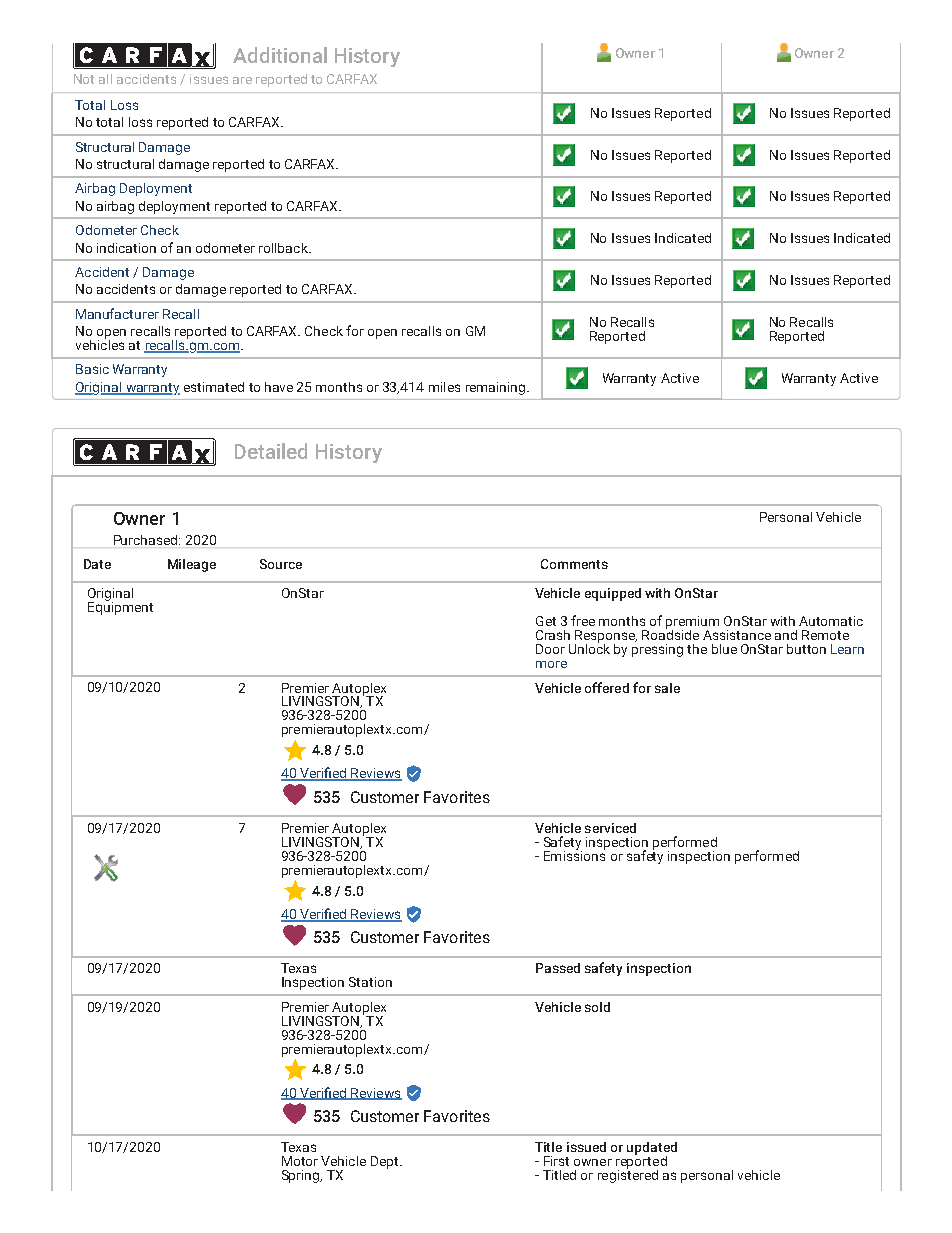 This screenshot has height=1233, width=952. What do you see at coordinates (497, 388) in the screenshot?
I see `remaining` at bounding box center [497, 388].
